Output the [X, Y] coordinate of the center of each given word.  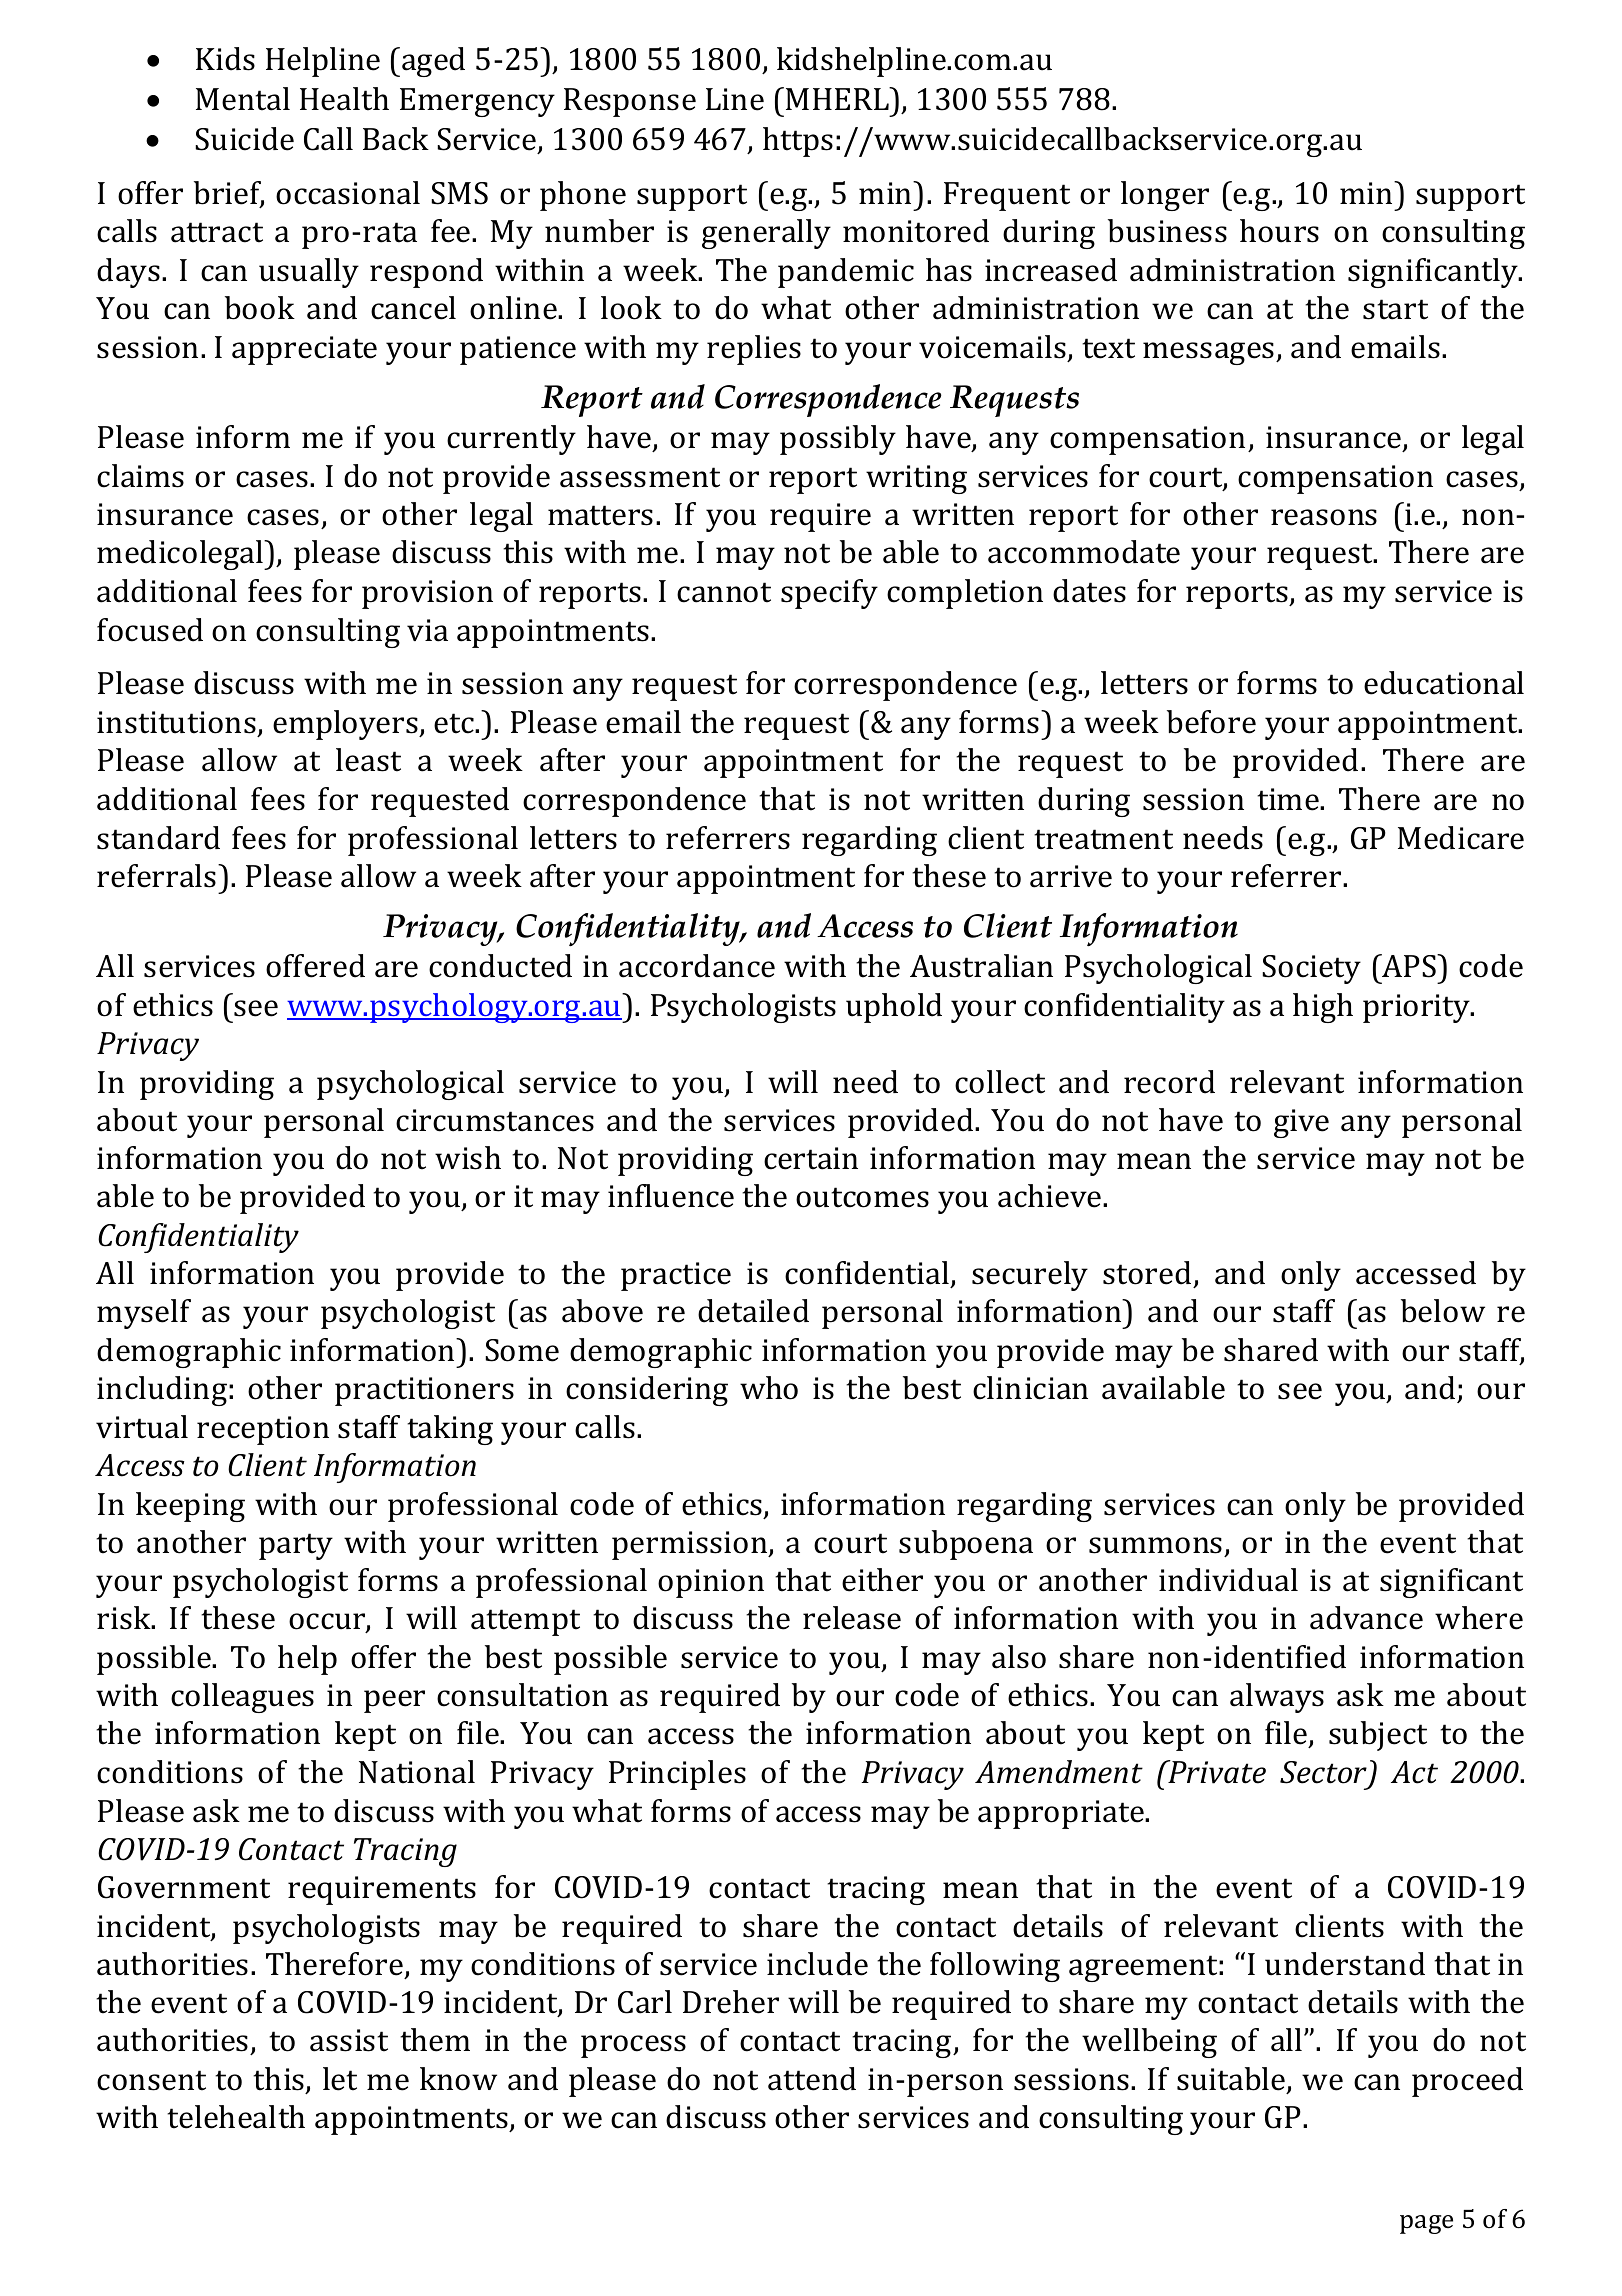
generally [766, 234]
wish [468, 1158]
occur [328, 1622]
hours [1279, 231]
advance [1366, 1618]
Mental [243, 99]
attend [812, 2079]
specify [829, 594]
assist [349, 2040]
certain [811, 1158]
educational [1444, 683]
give [1301, 1123]
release [852, 1618]
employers [346, 725]
